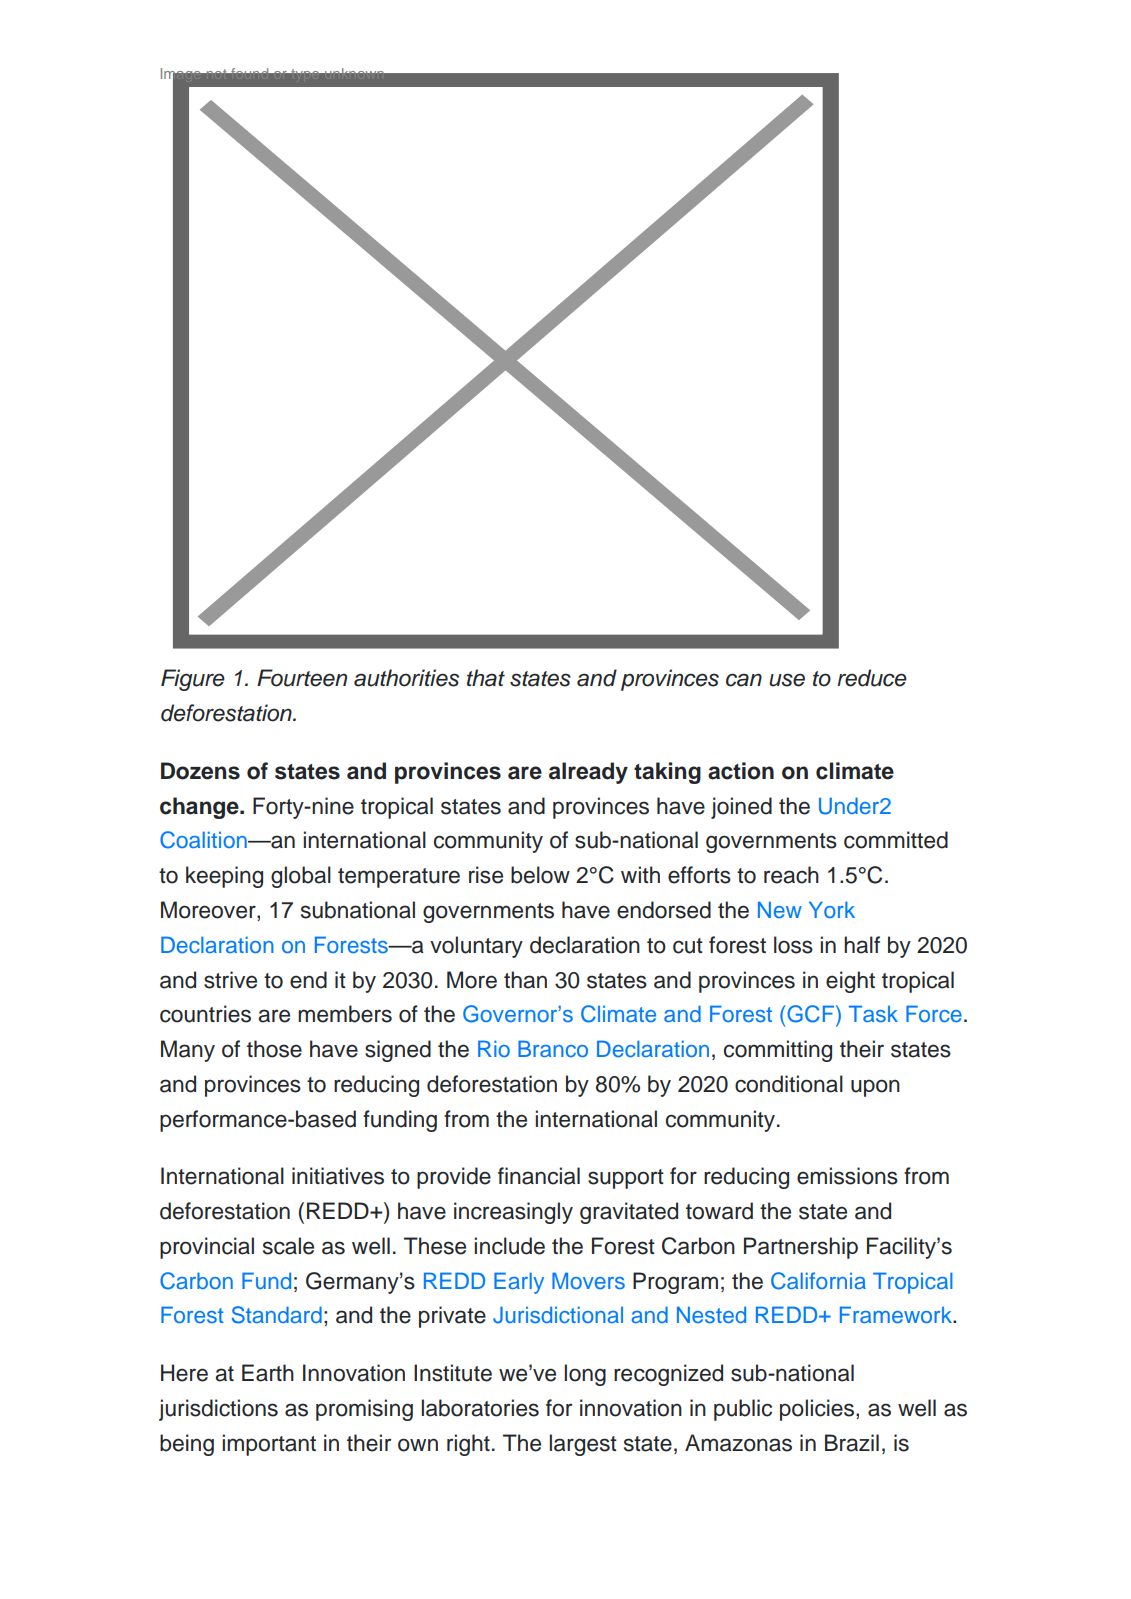 The height and width of the document is (1599, 1131). What do you see at coordinates (583, 1445) in the document?
I see `largest` at bounding box center [583, 1445].
